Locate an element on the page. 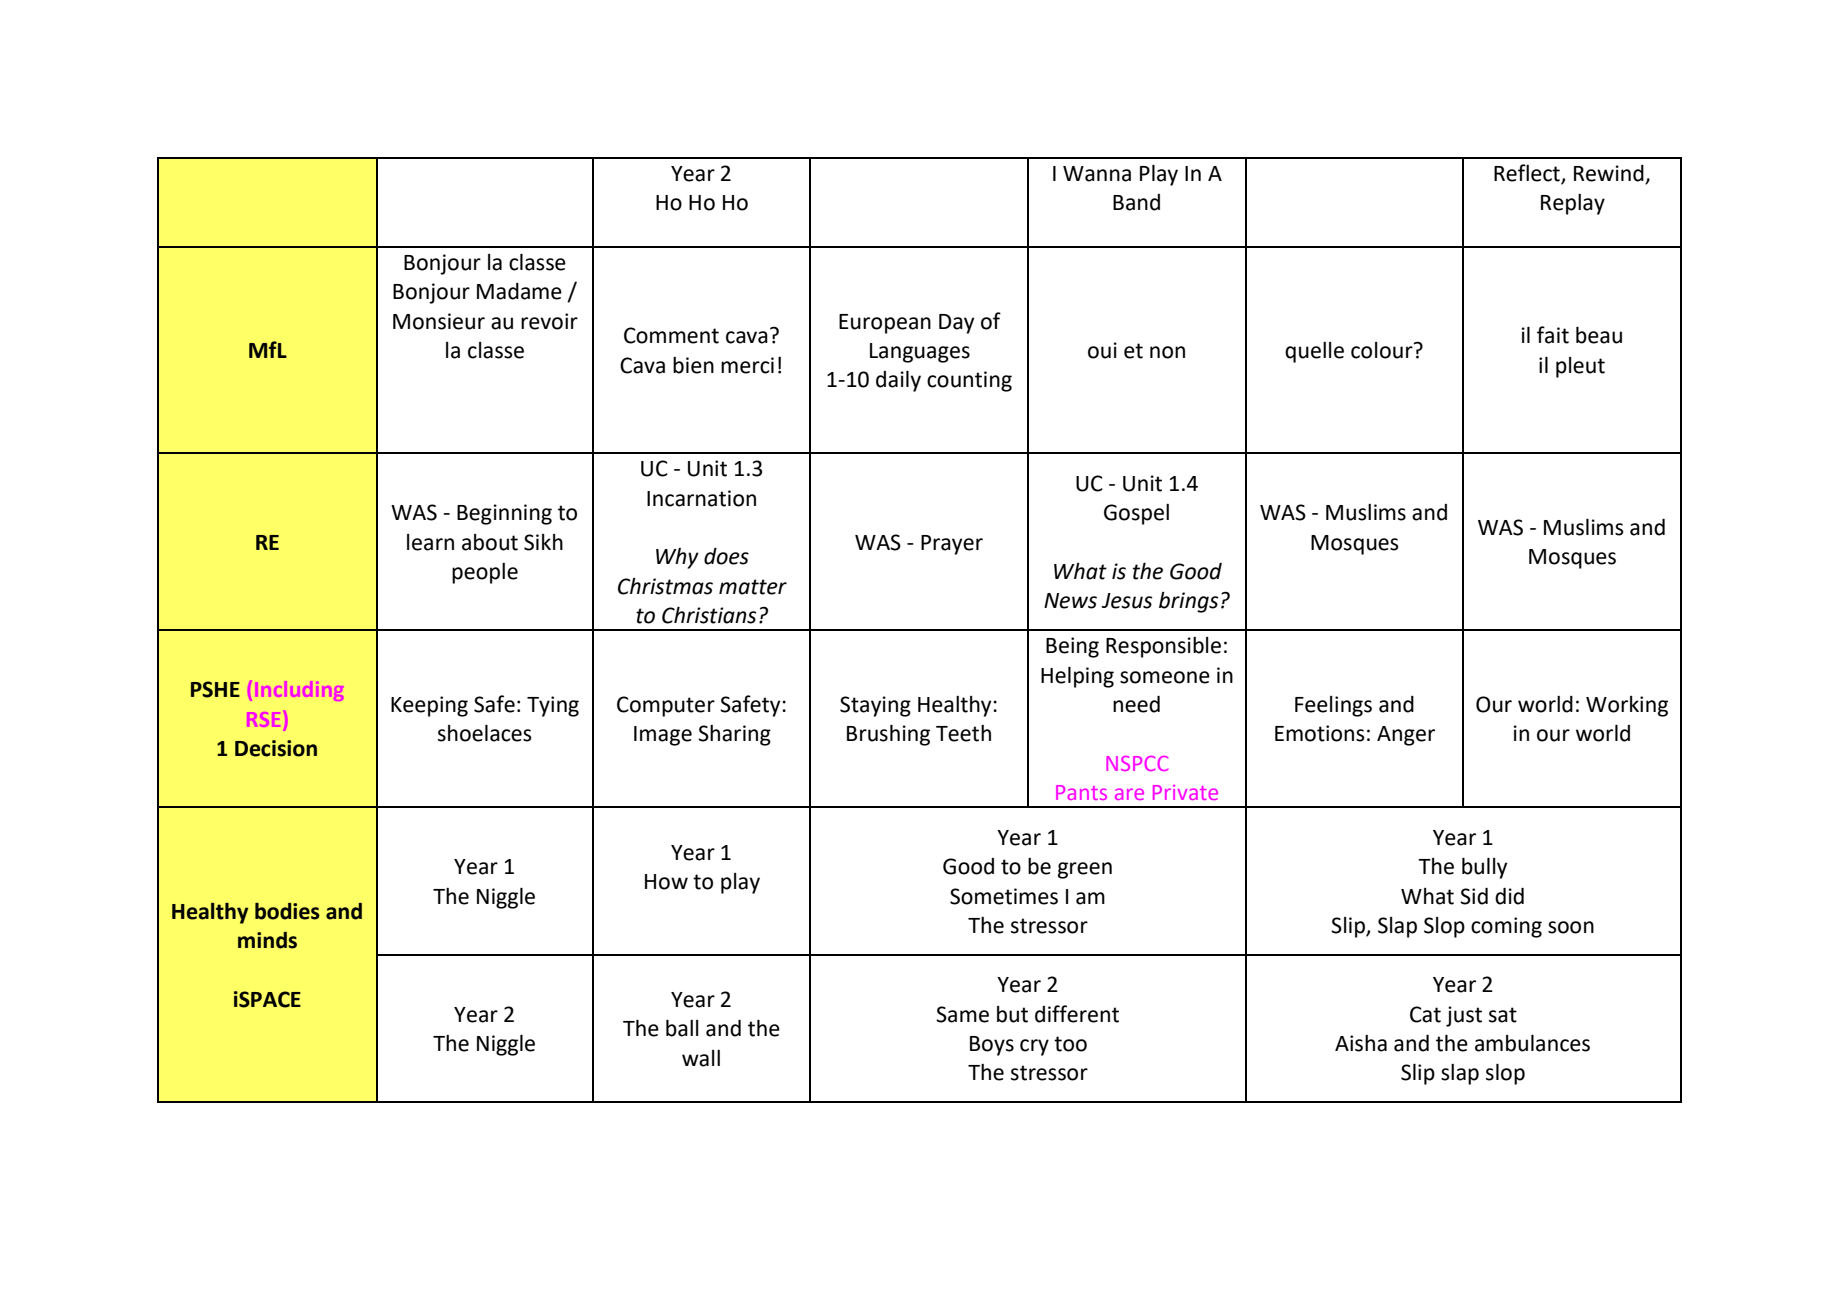 The width and height of the page is (1838, 1300). Beginning is located at coordinates (504, 514).
